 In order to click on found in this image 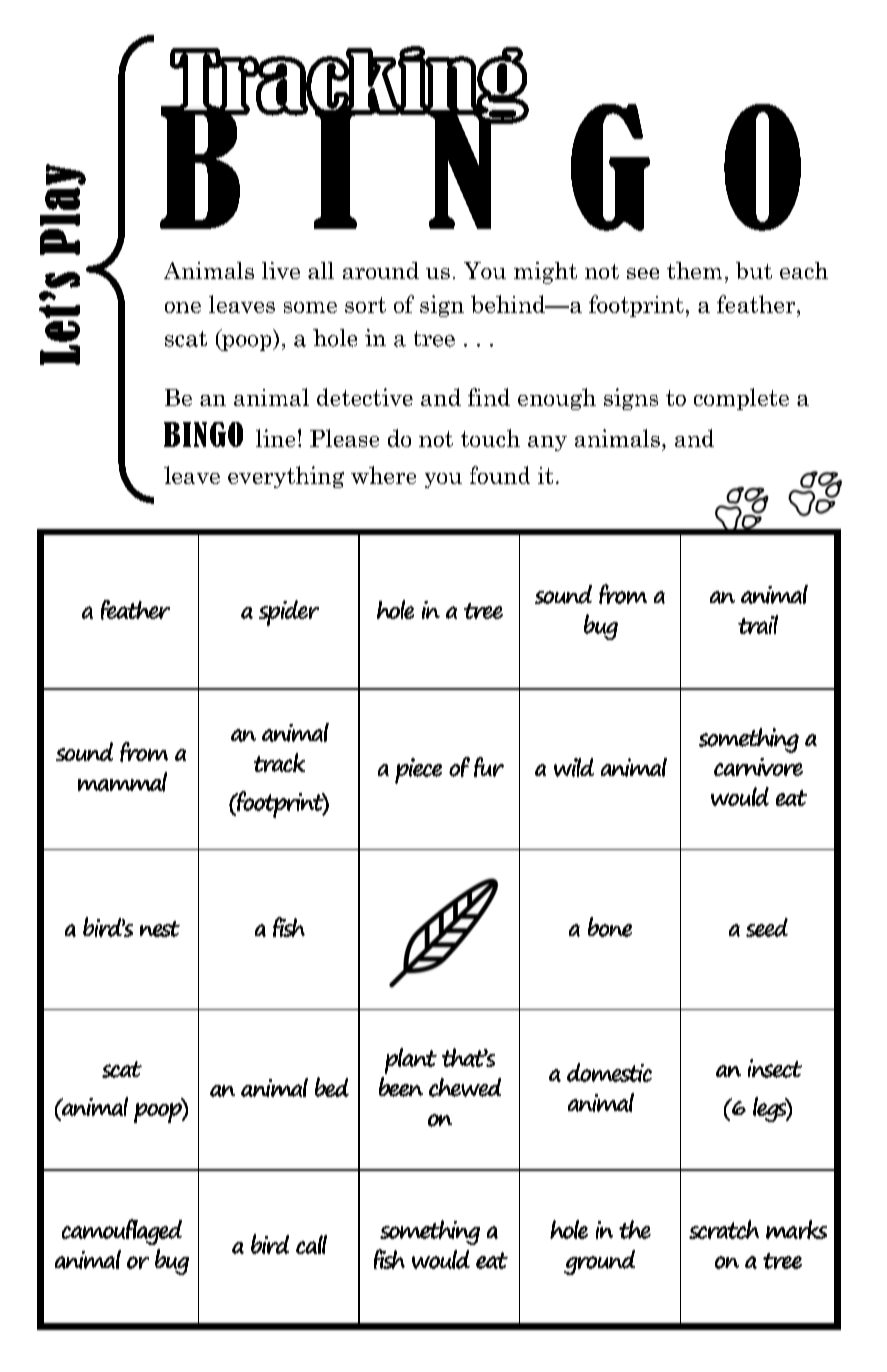, I will do `click(500, 475)`.
